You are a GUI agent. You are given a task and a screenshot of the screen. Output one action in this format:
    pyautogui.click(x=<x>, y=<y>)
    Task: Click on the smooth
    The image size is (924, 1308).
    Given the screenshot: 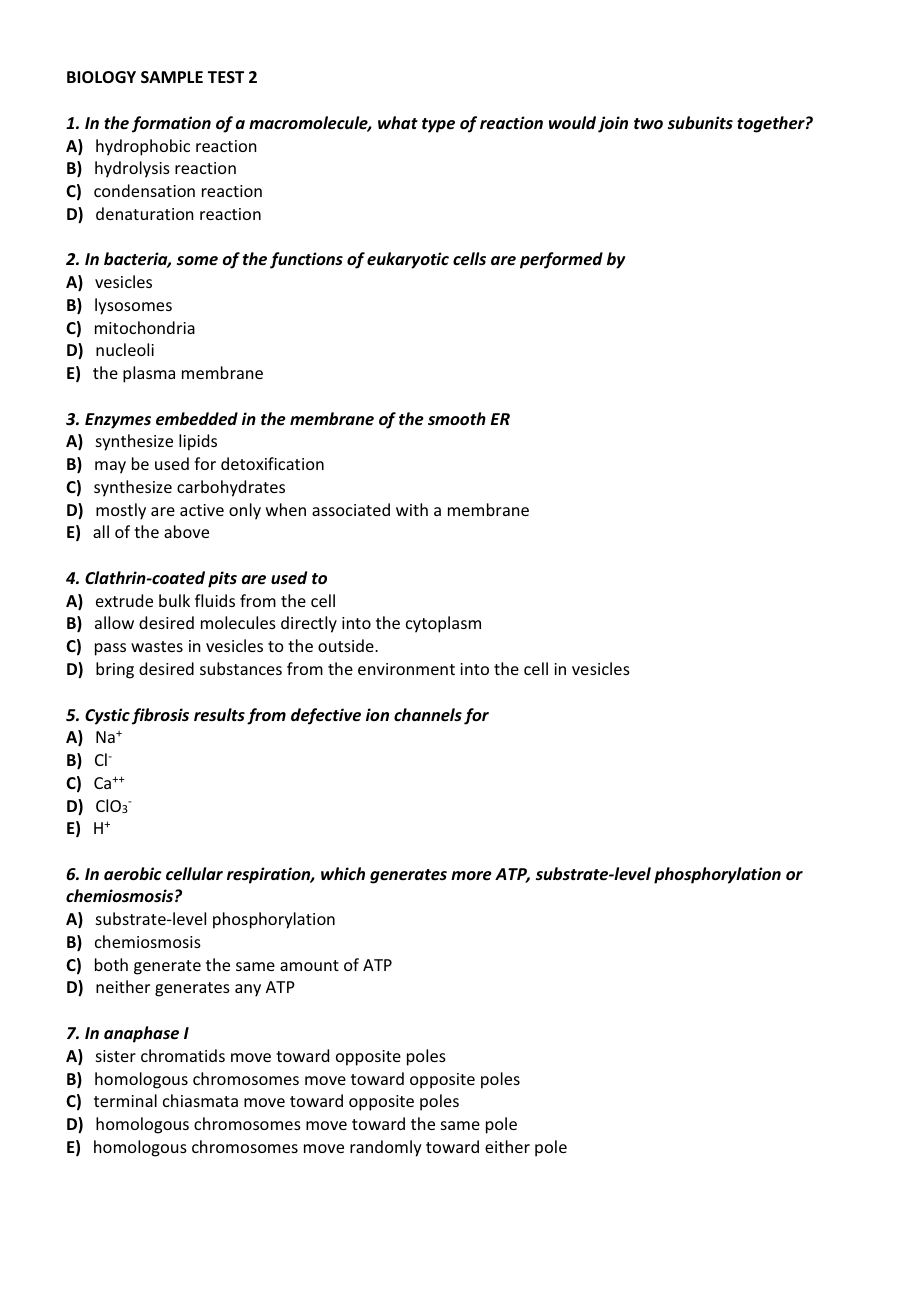 What is the action you would take?
    pyautogui.click(x=457, y=419)
